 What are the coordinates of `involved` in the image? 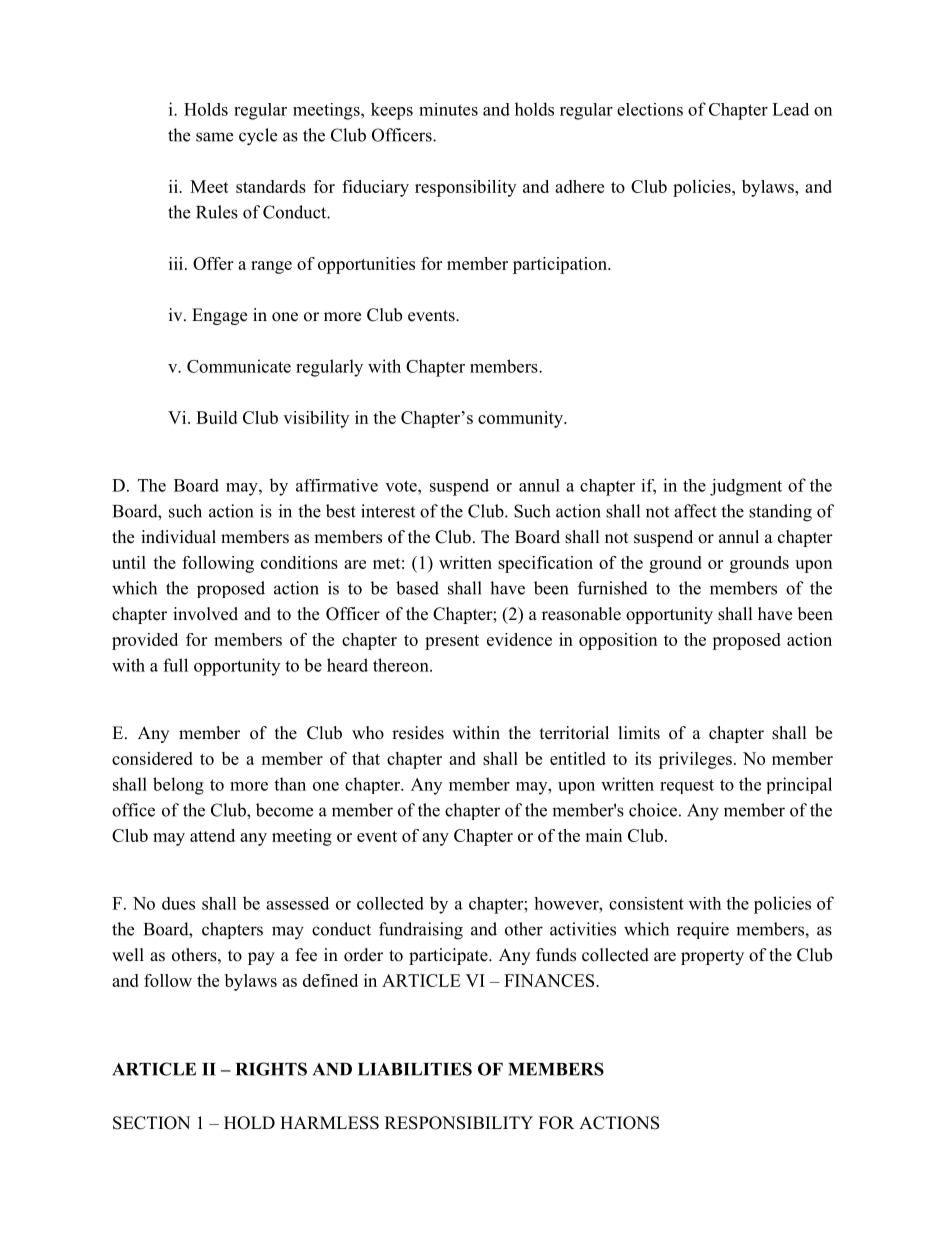 It's located at (205, 614).
